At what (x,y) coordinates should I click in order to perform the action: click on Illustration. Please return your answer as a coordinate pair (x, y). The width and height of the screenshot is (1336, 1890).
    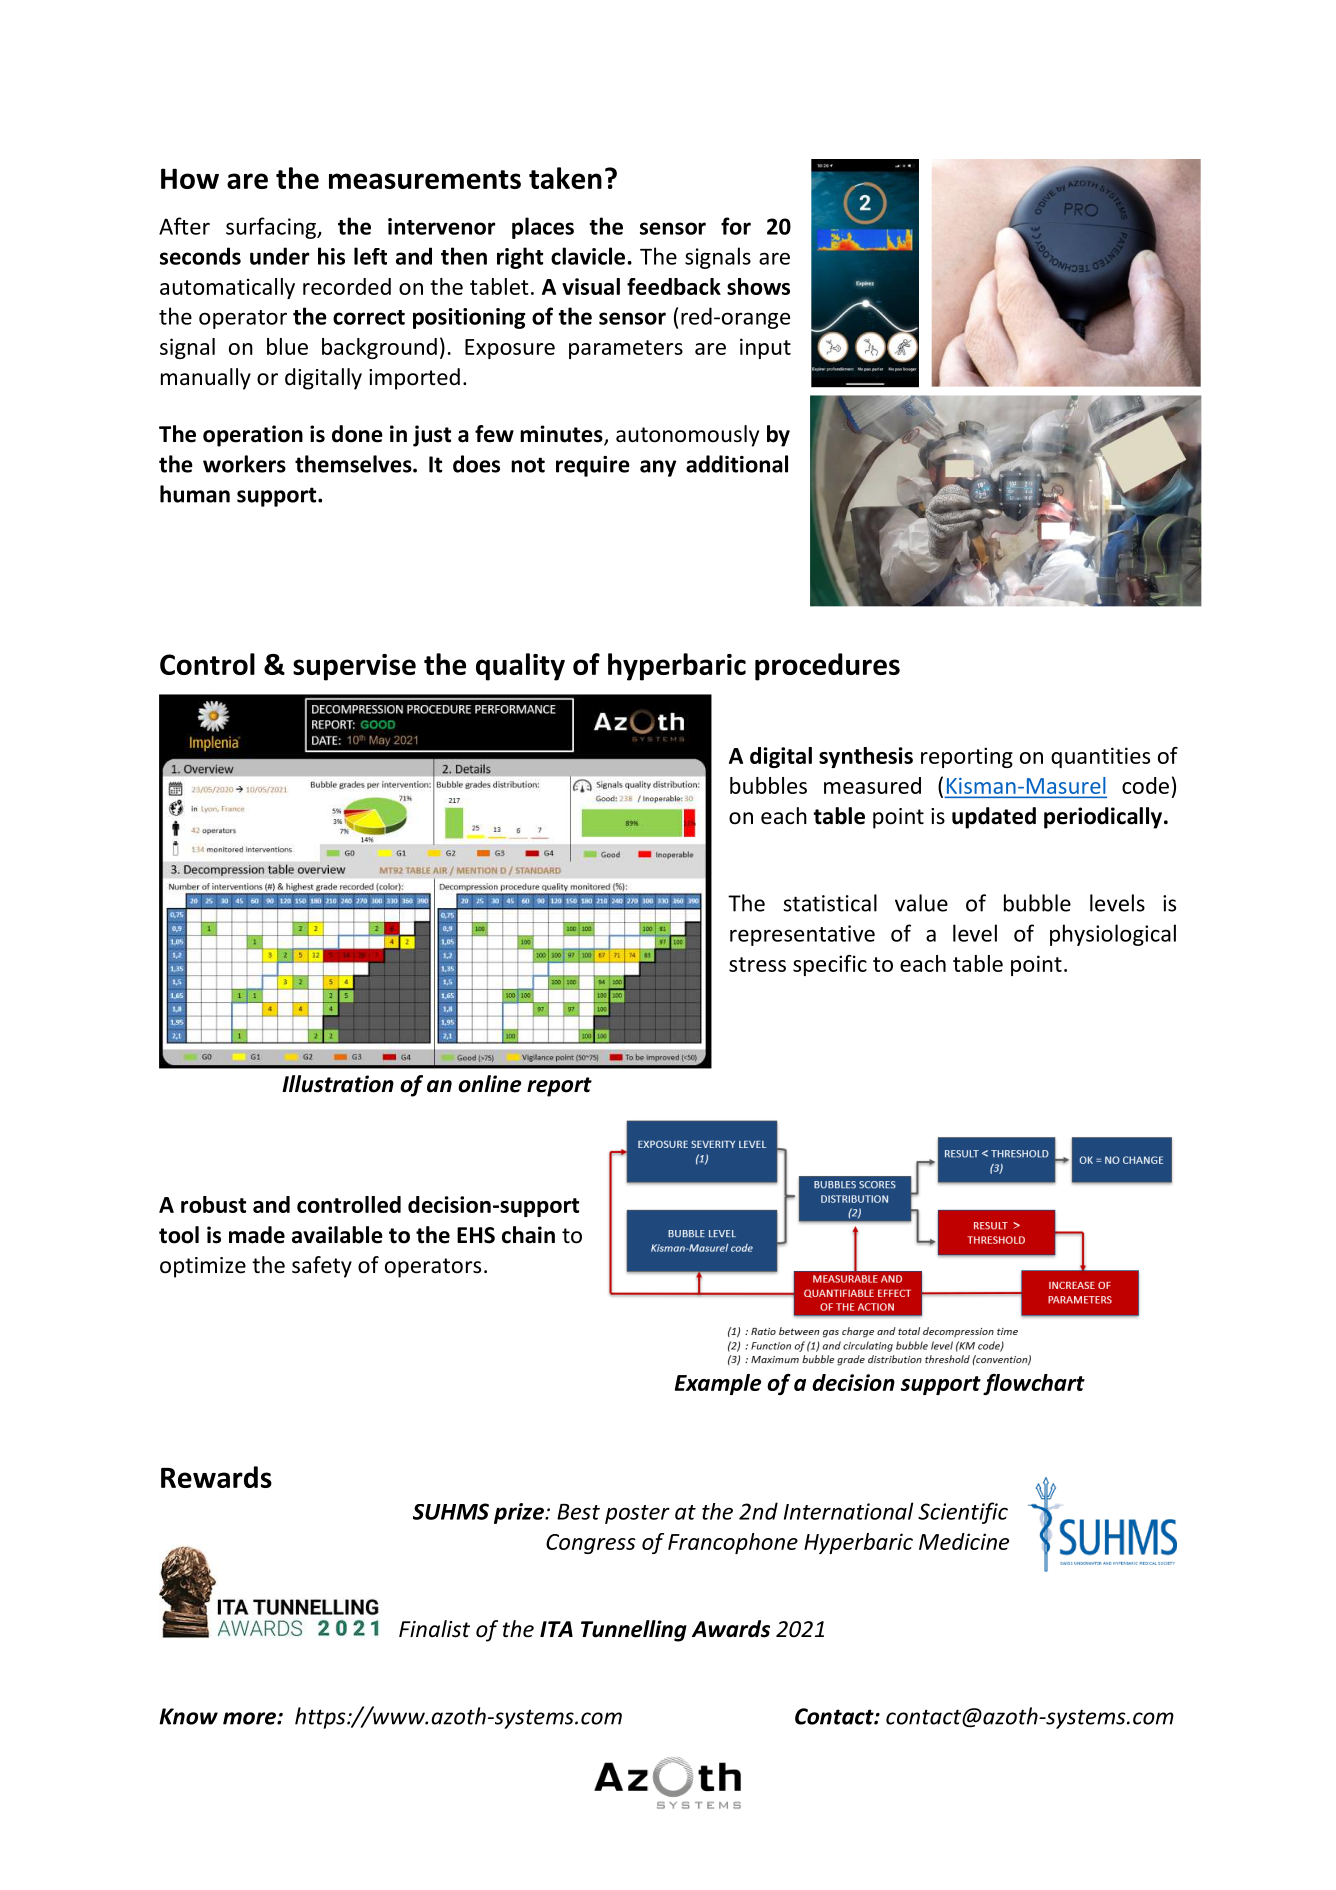
    Looking at the image, I should click on (338, 1084).
